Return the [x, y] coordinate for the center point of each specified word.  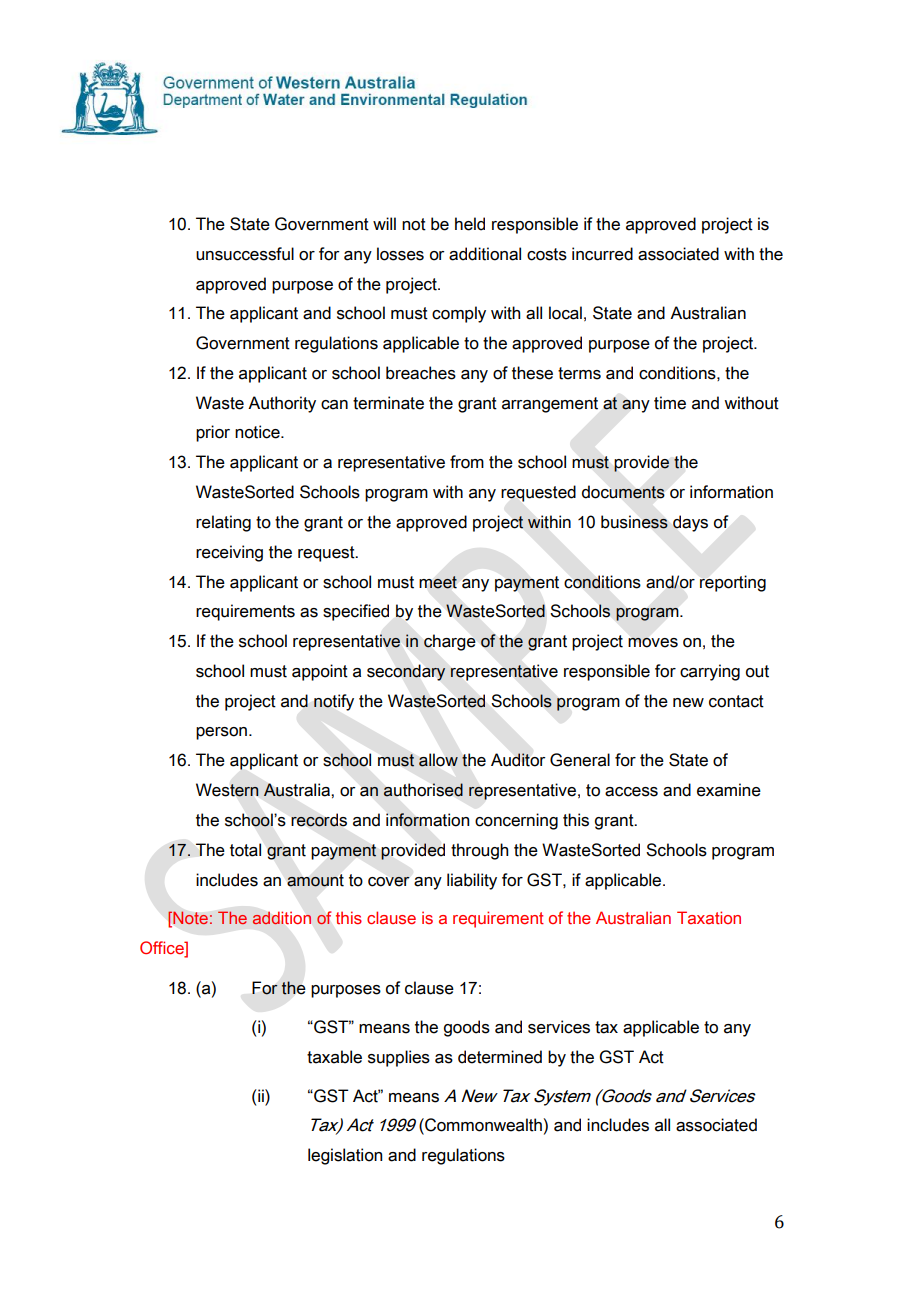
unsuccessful [245, 254]
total [245, 850]
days [690, 523]
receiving [229, 553]
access [631, 792]
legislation [345, 1156]
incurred [602, 254]
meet [438, 582]
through [479, 851]
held [470, 224]
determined [500, 1057]
